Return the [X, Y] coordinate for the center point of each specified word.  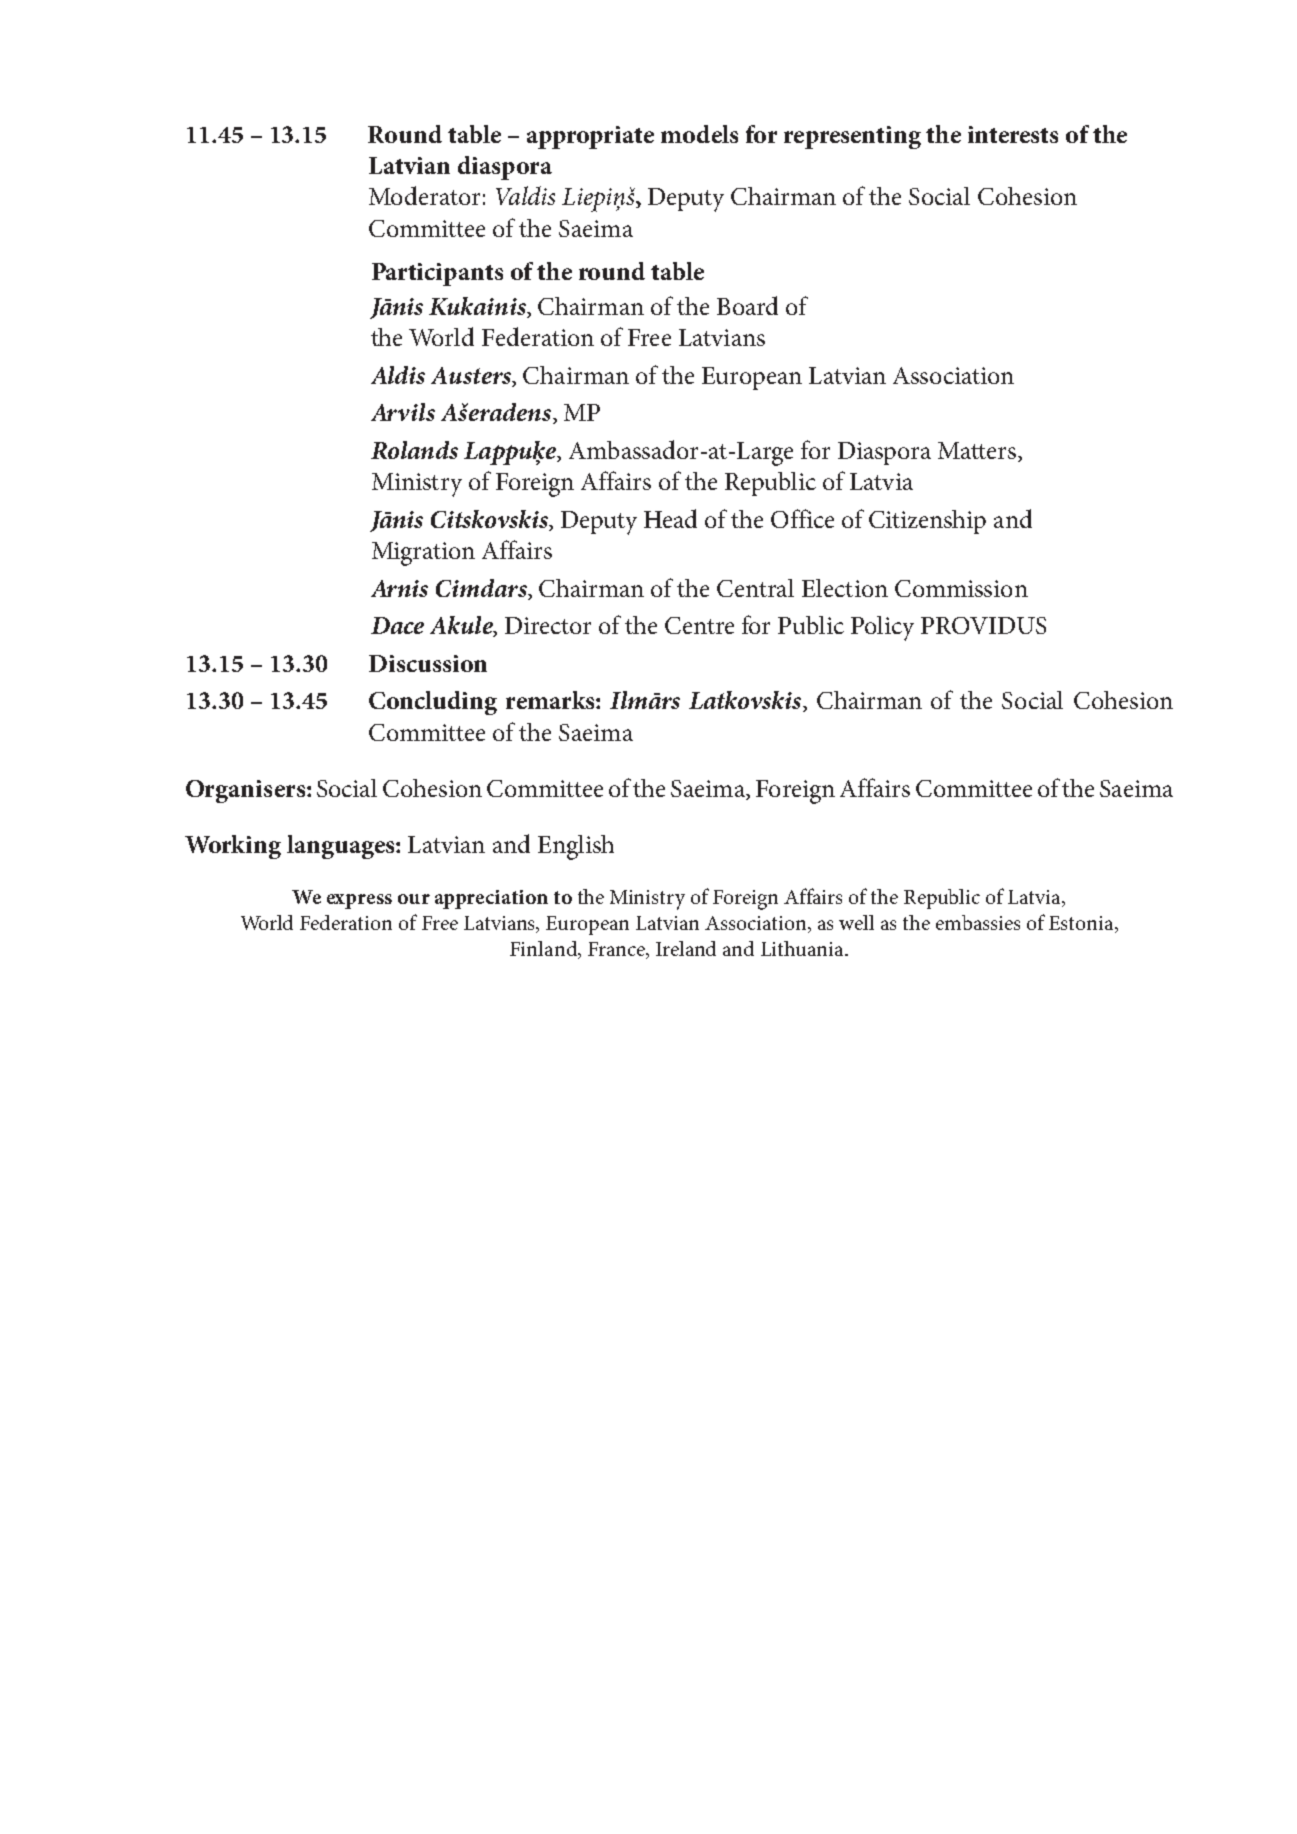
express [359, 901]
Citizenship [927, 522]
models [699, 134]
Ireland [686, 948]
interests [1013, 134]
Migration [423, 554]
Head [670, 518]
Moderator [424, 195]
